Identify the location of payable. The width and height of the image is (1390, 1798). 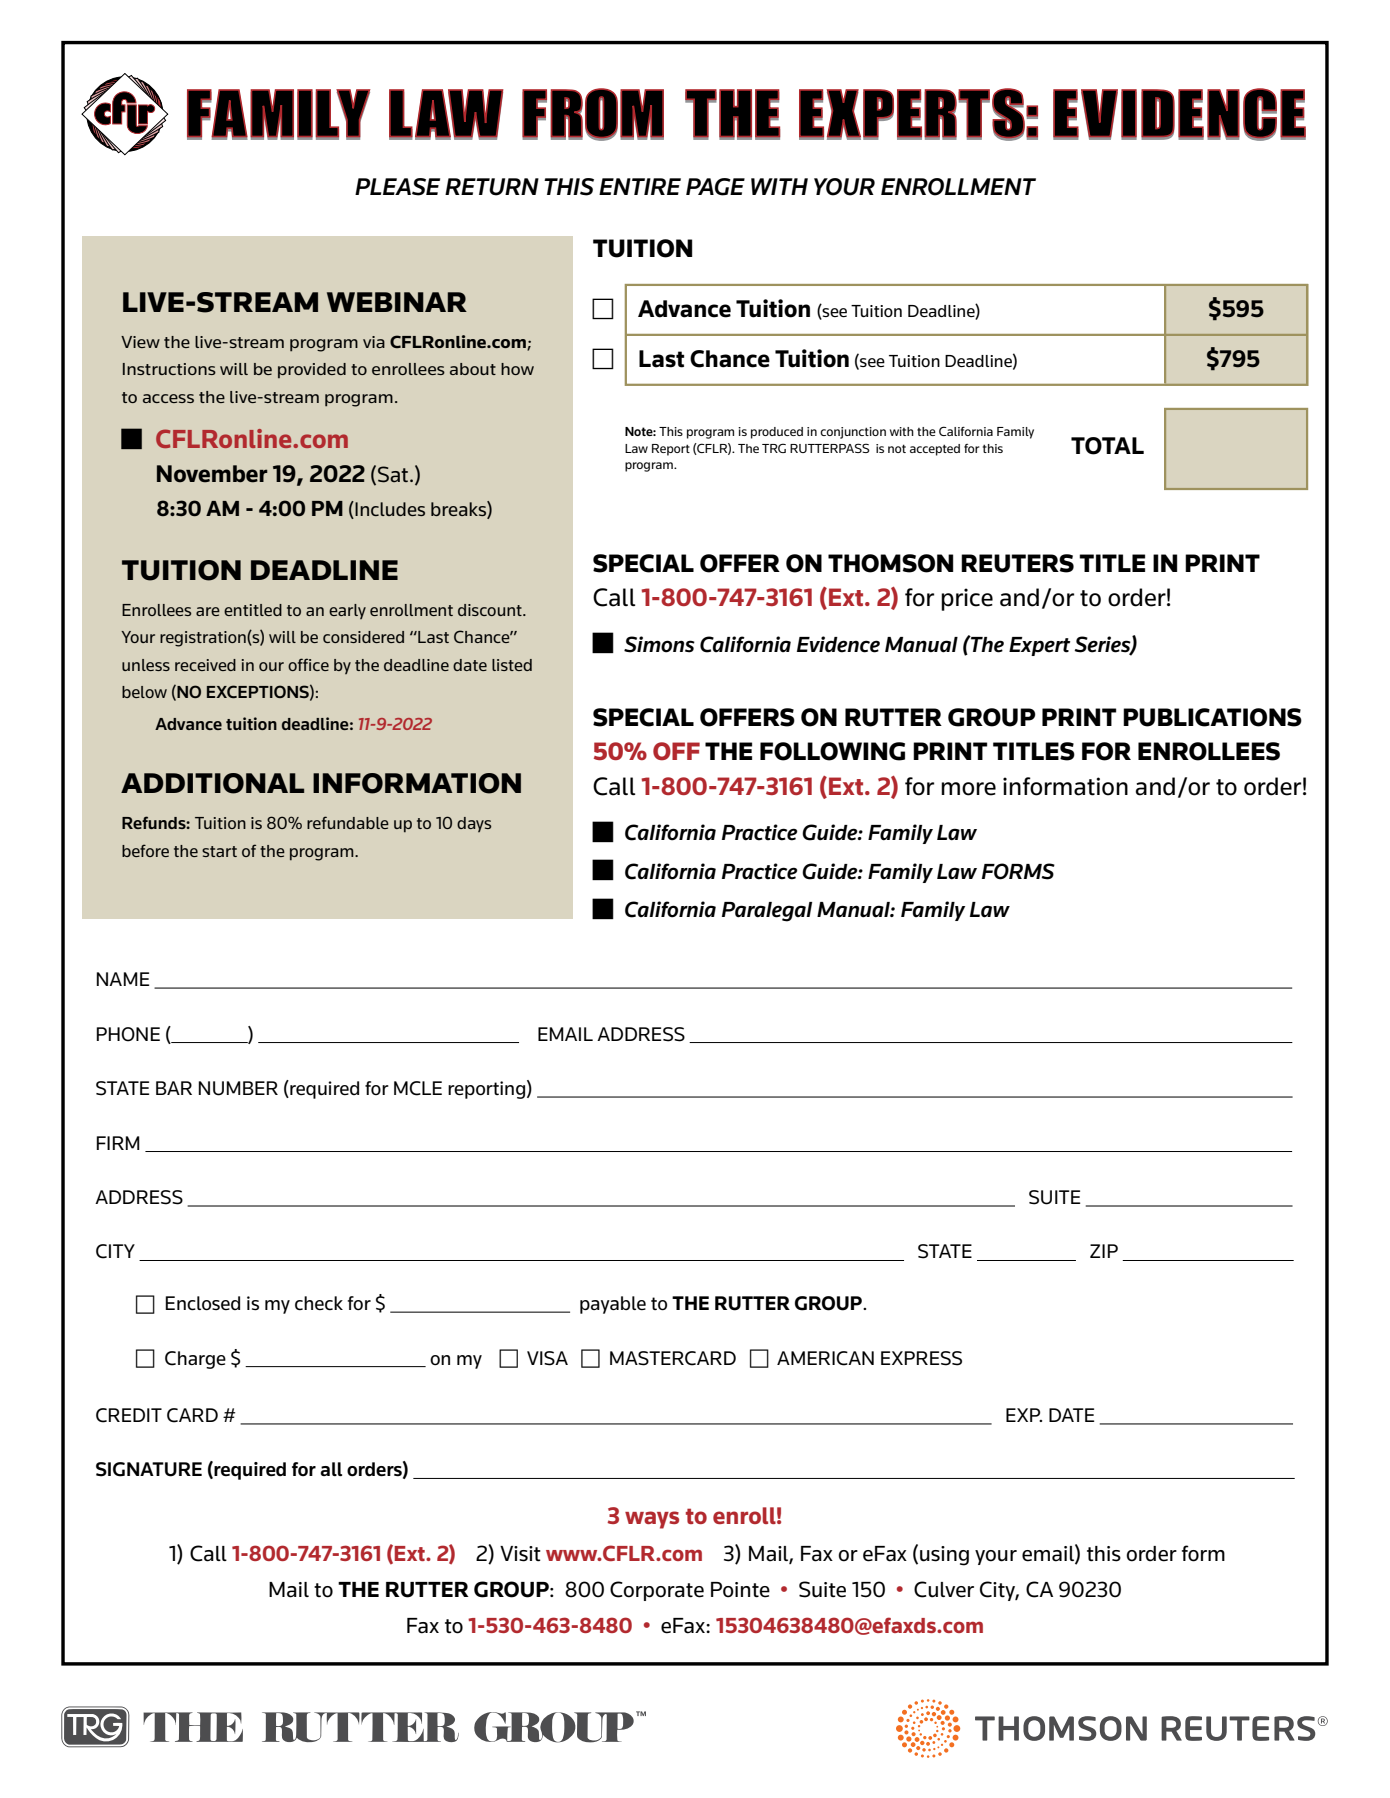
(613, 1305).
